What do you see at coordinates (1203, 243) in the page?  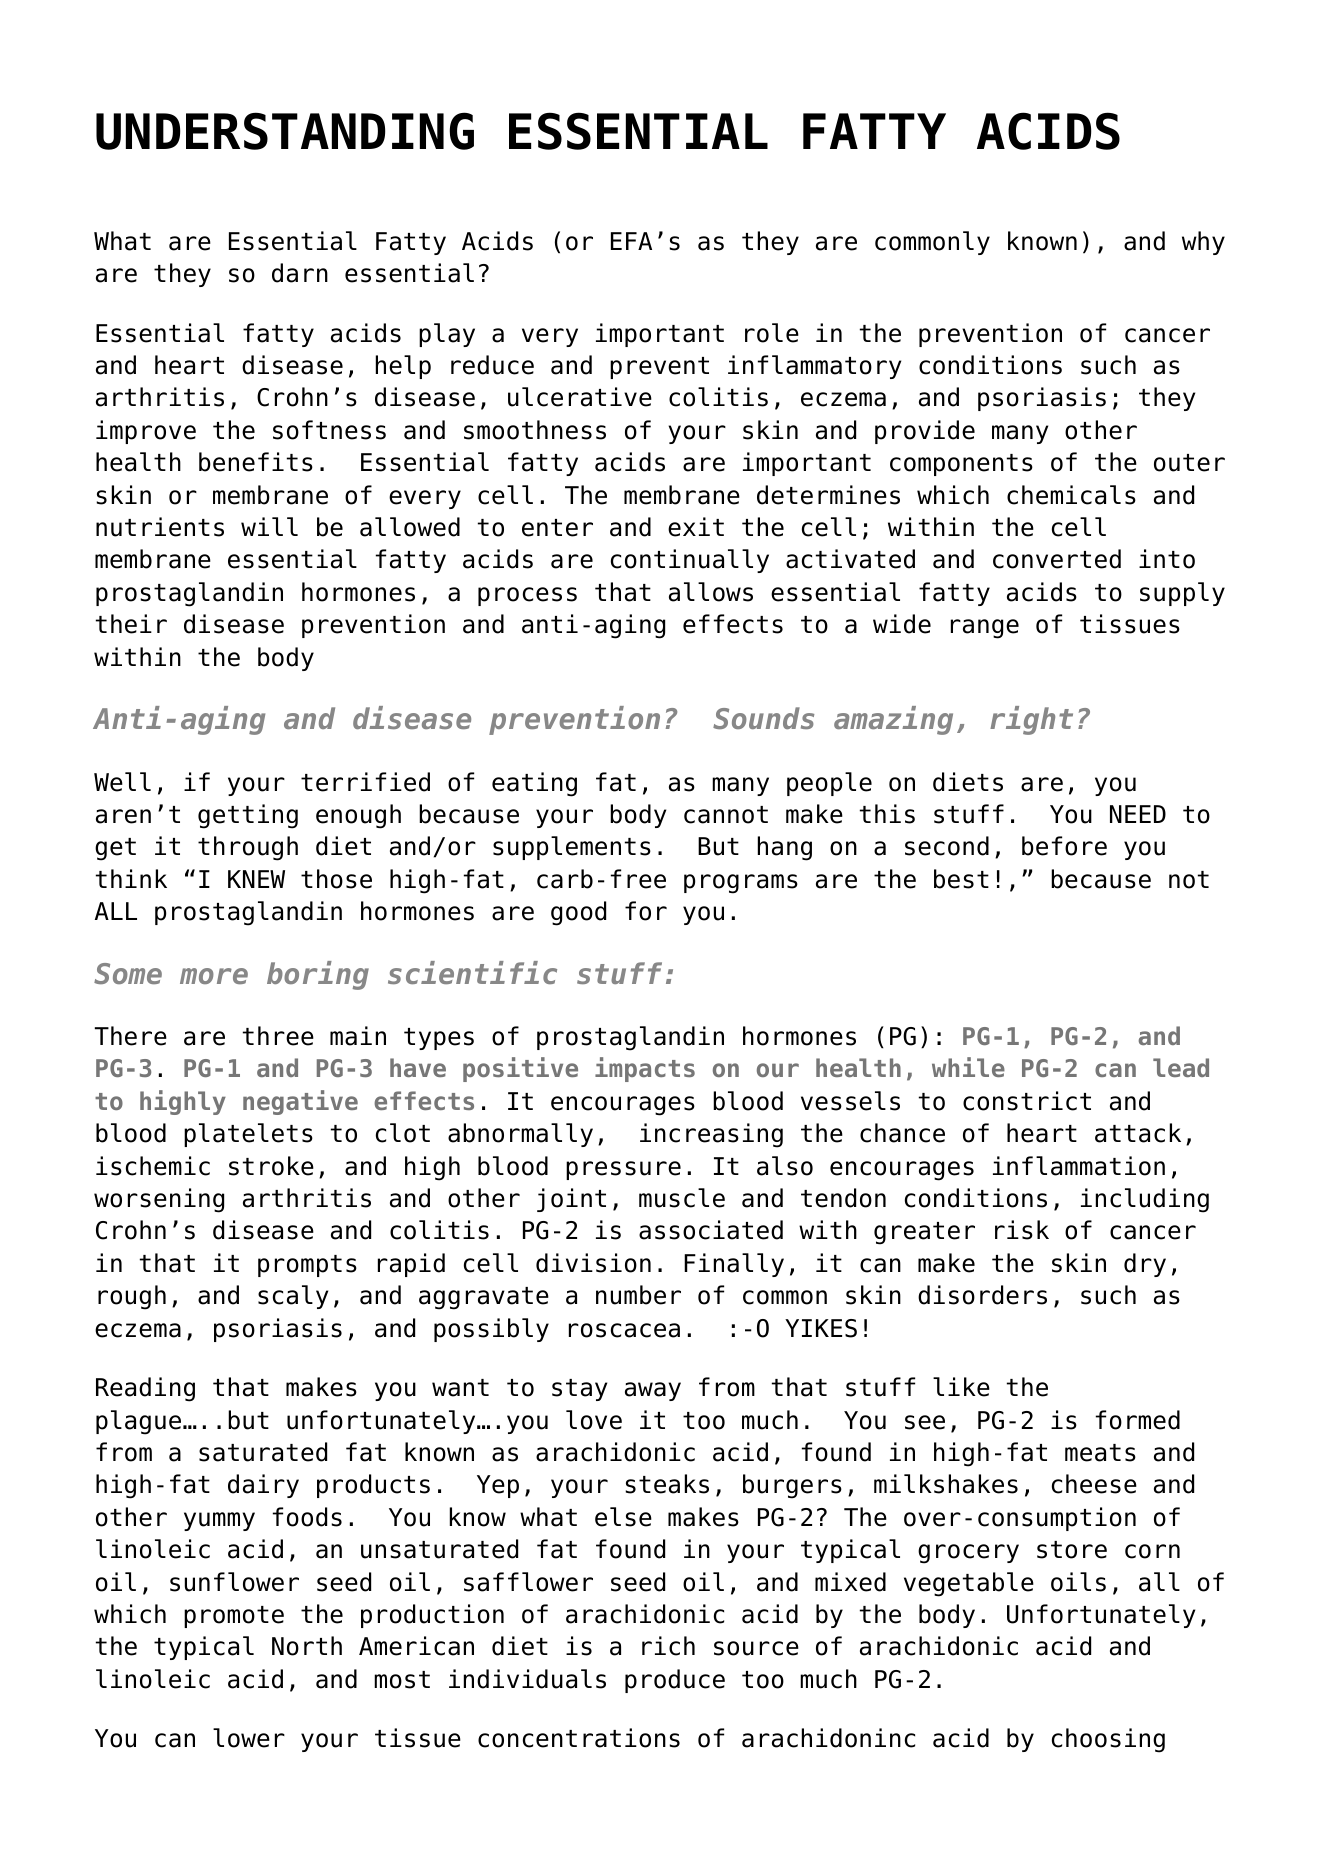 I see `why` at bounding box center [1203, 243].
